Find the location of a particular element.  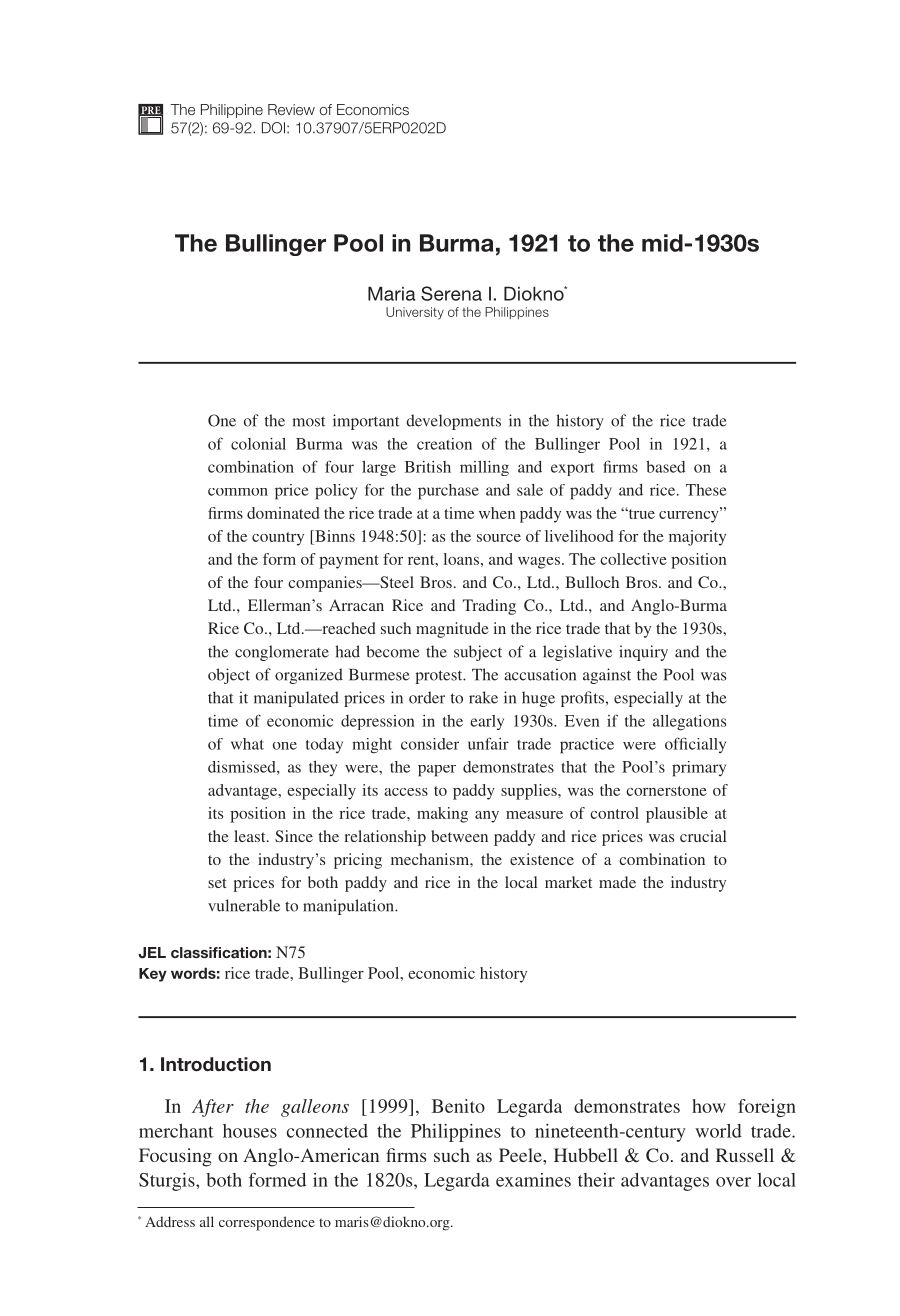

correspondence is located at coordinates (267, 1223).
